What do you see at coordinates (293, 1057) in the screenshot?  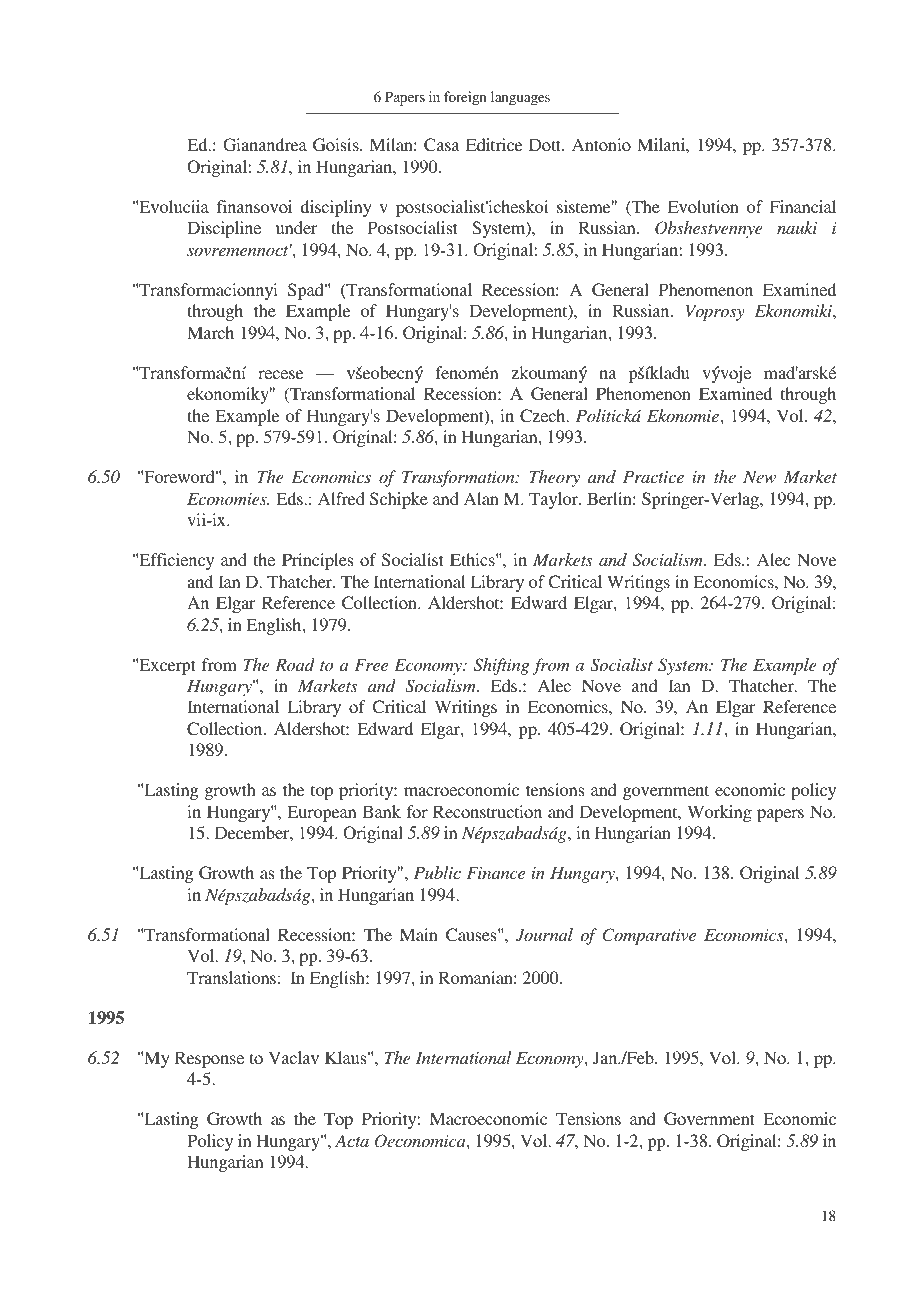 I see `Vaclav` at bounding box center [293, 1057].
